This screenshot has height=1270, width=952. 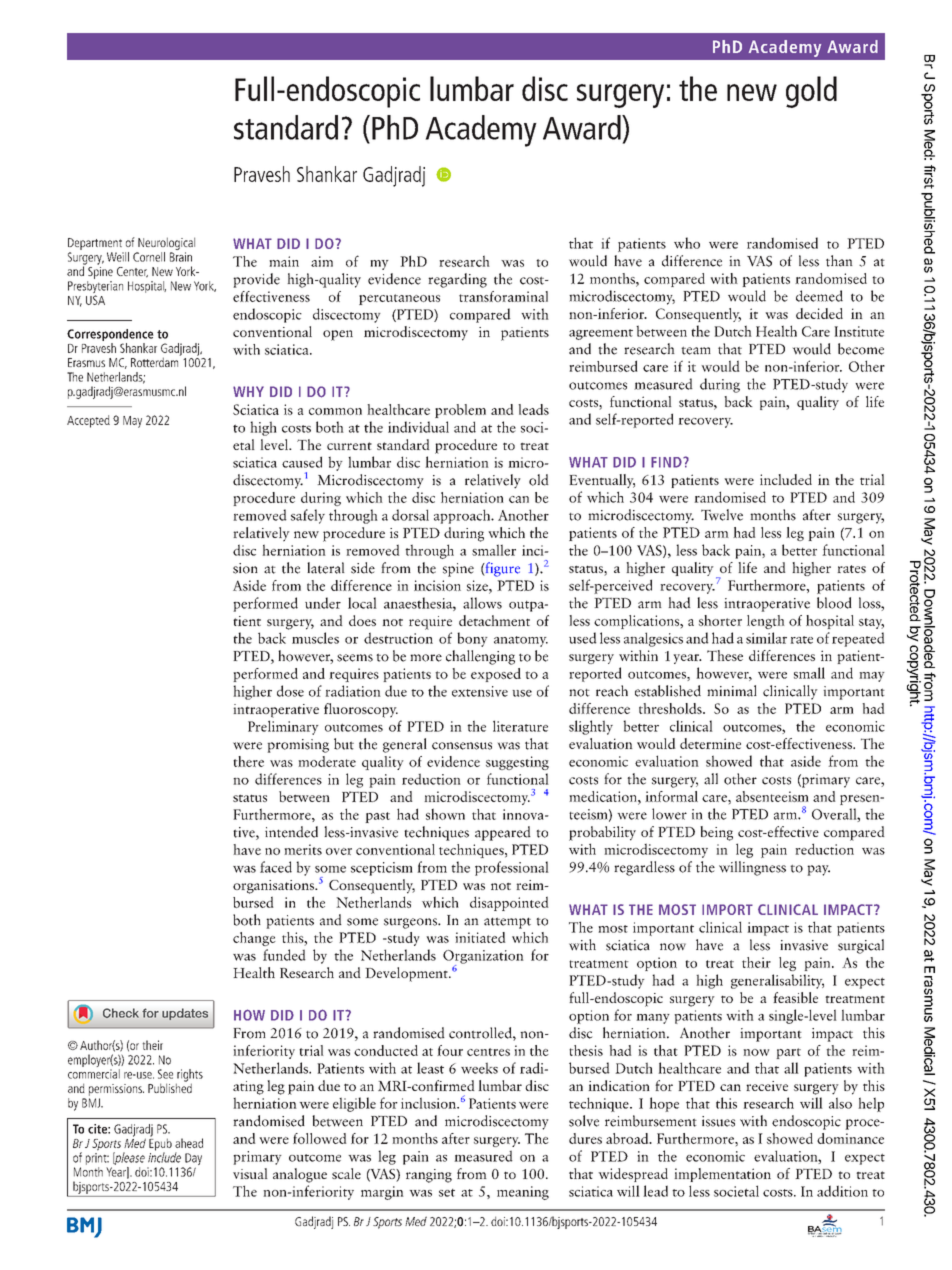 I want to click on problem, so click(x=460, y=411).
